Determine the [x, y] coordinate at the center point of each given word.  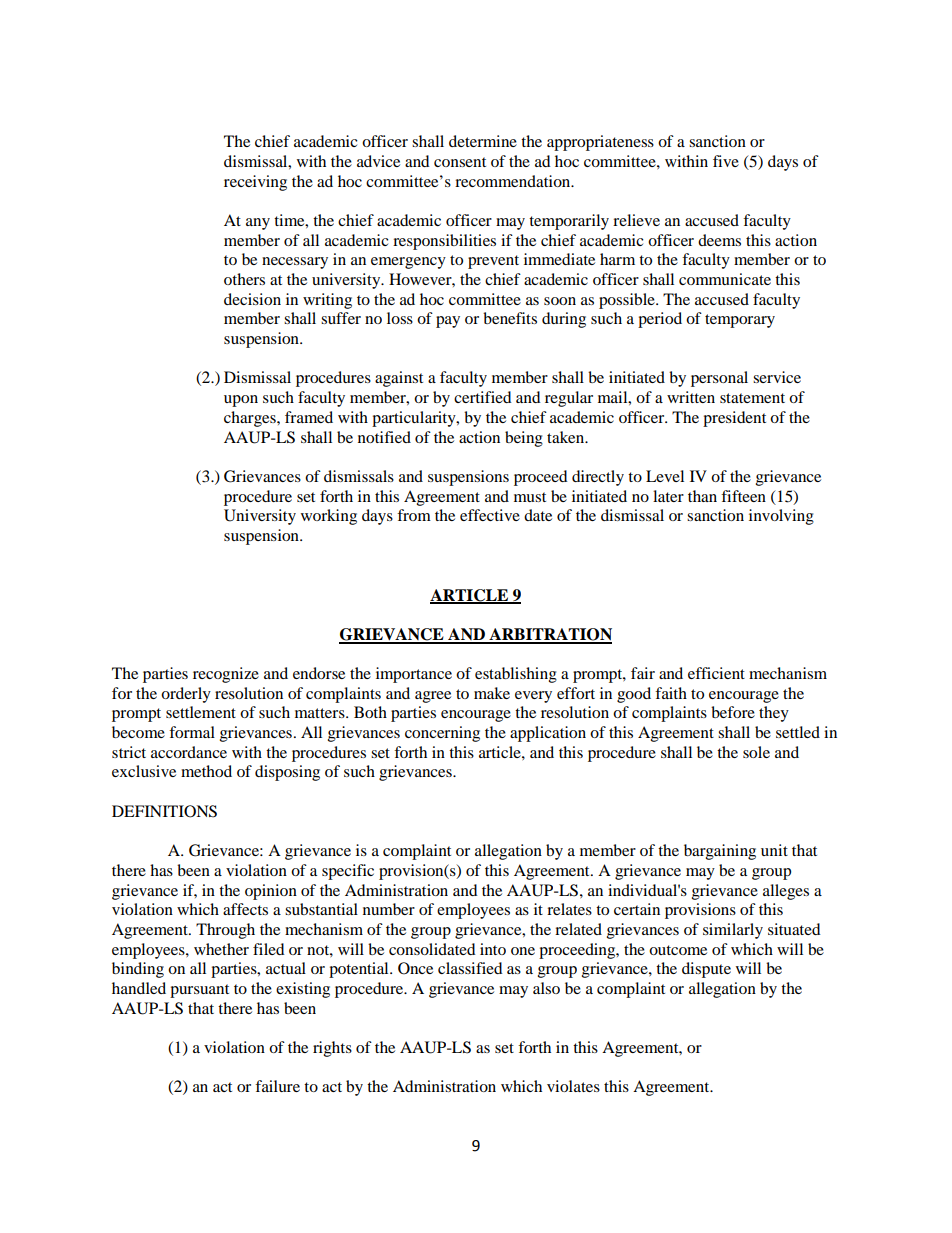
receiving [255, 183]
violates [573, 1086]
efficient [716, 673]
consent [460, 162]
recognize [226, 675]
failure [277, 1086]
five [726, 161]
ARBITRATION [549, 635]
